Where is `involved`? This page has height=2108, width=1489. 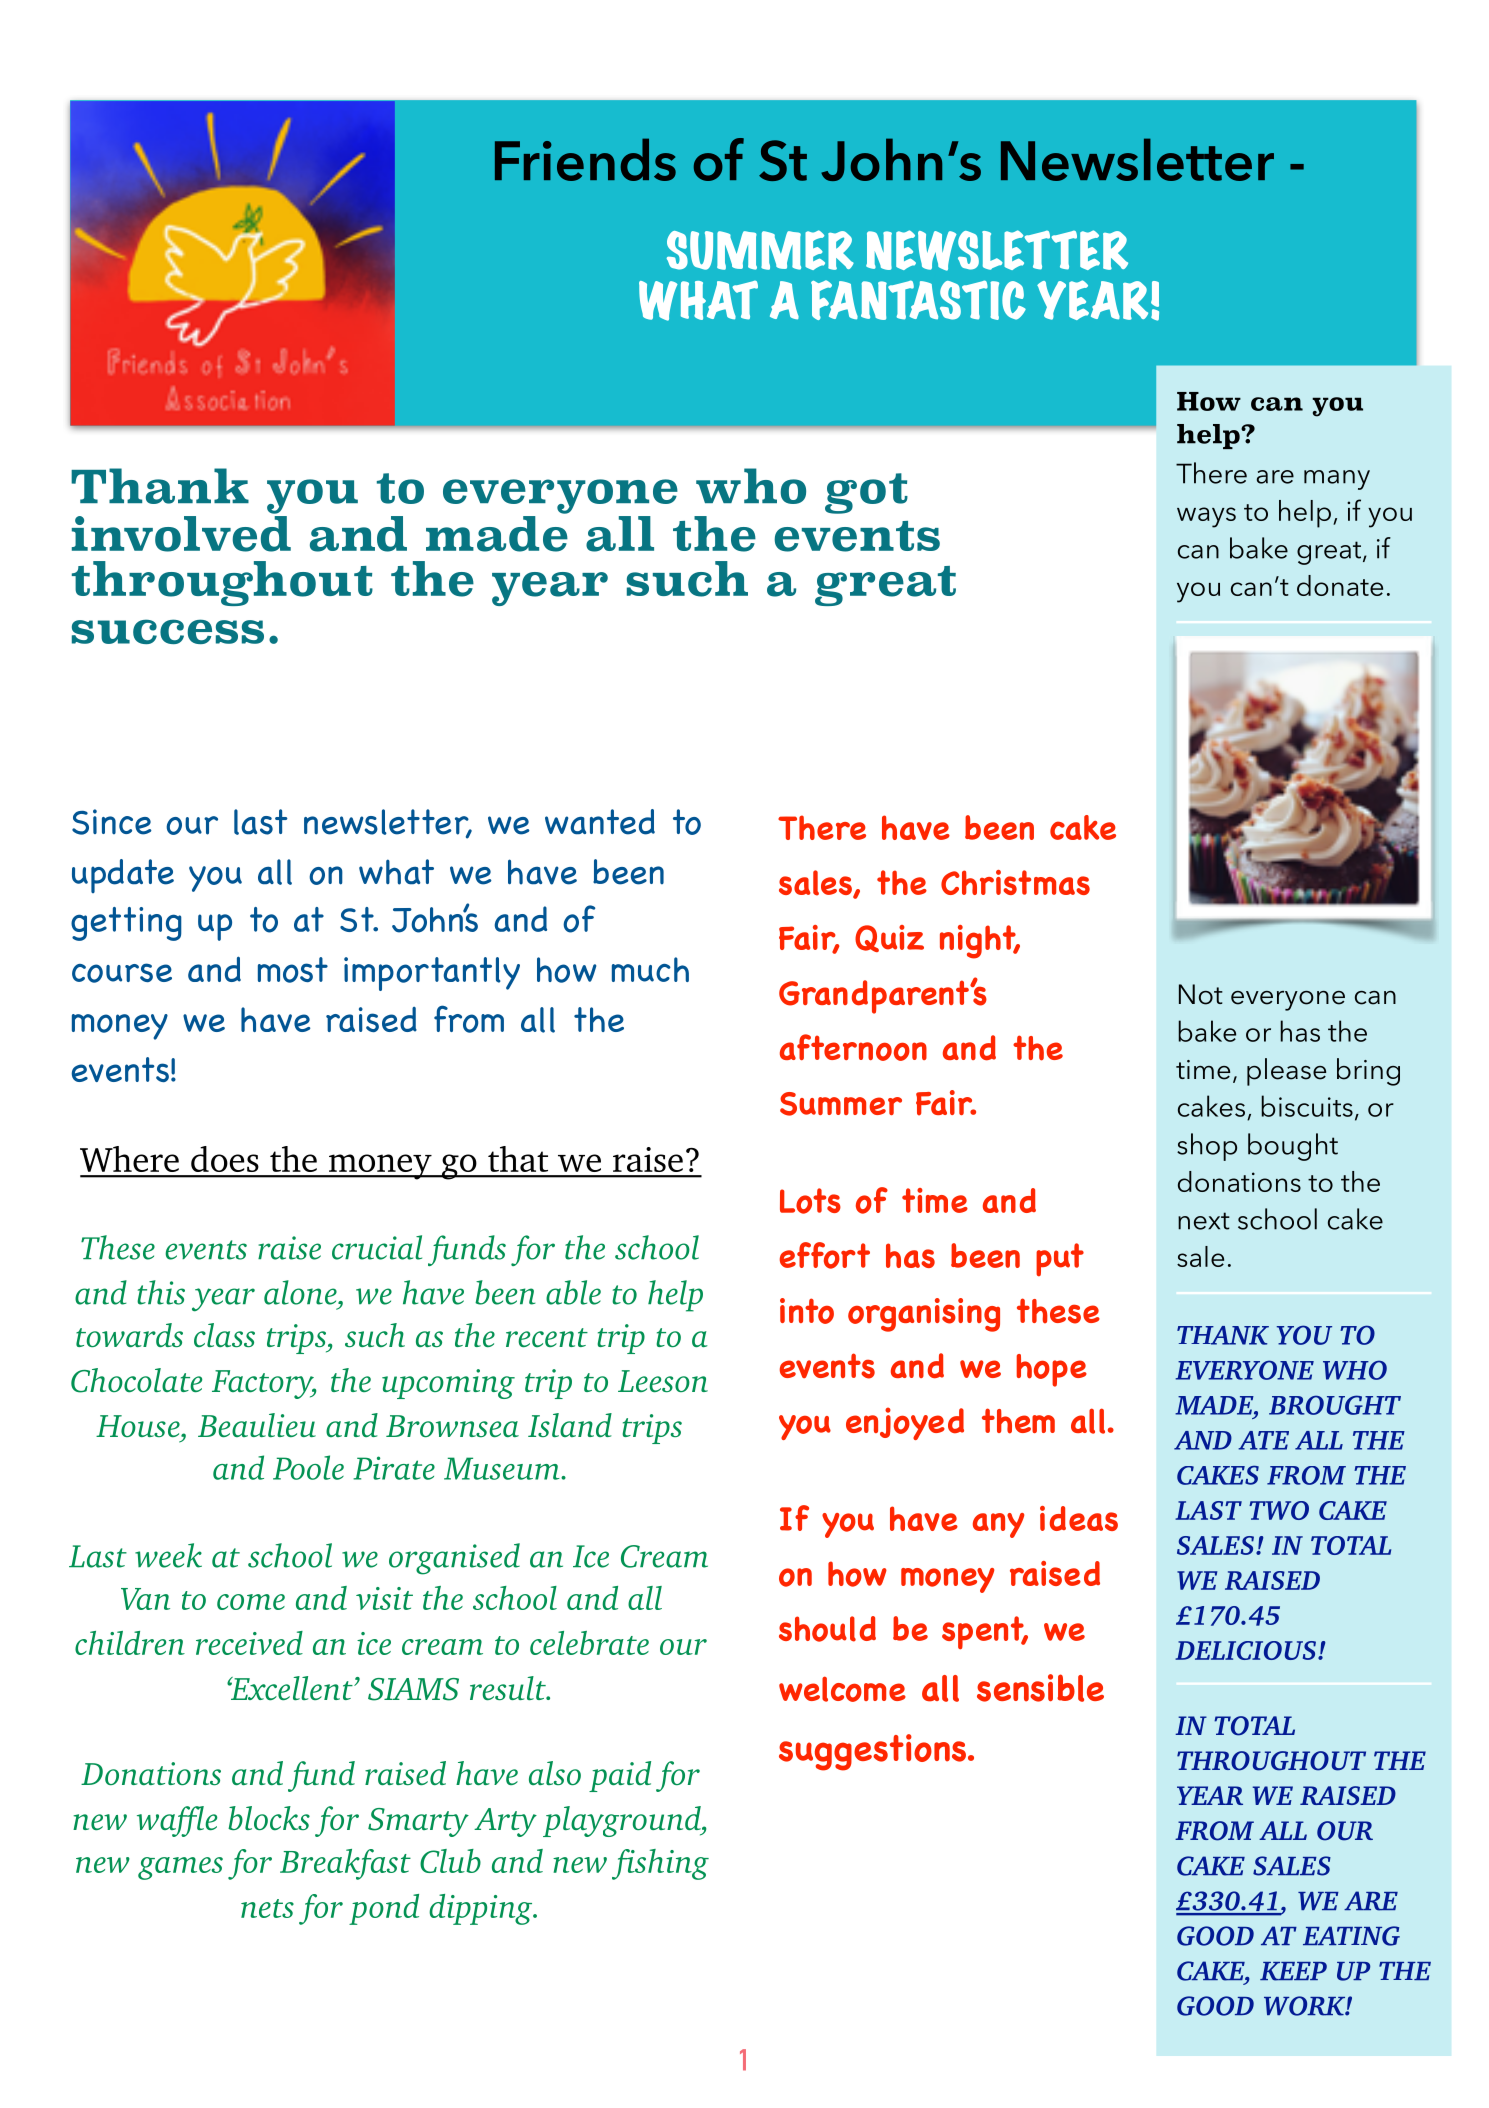 involved is located at coordinates (181, 534).
